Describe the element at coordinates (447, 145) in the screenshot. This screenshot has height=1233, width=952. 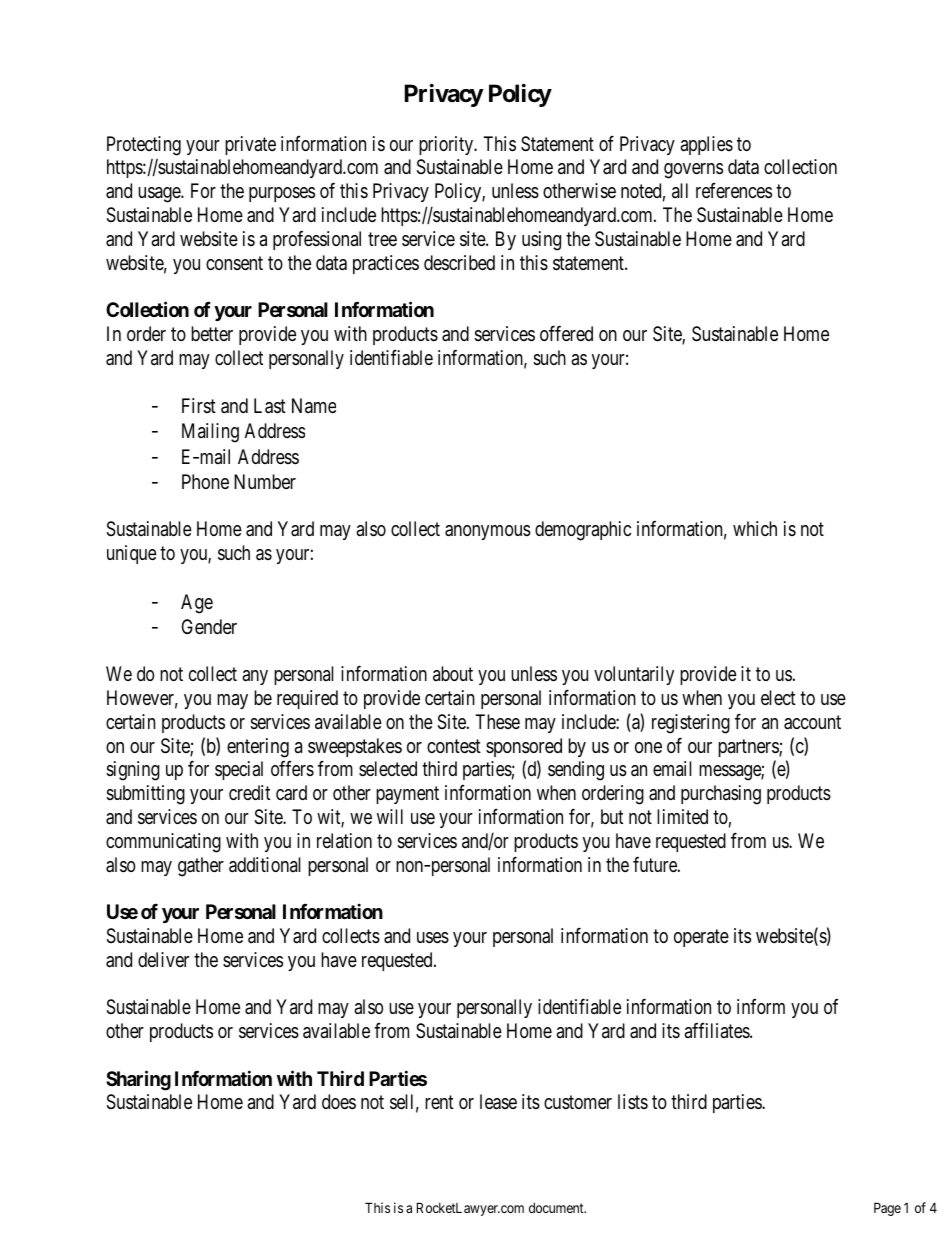
I see `priority` at that location.
